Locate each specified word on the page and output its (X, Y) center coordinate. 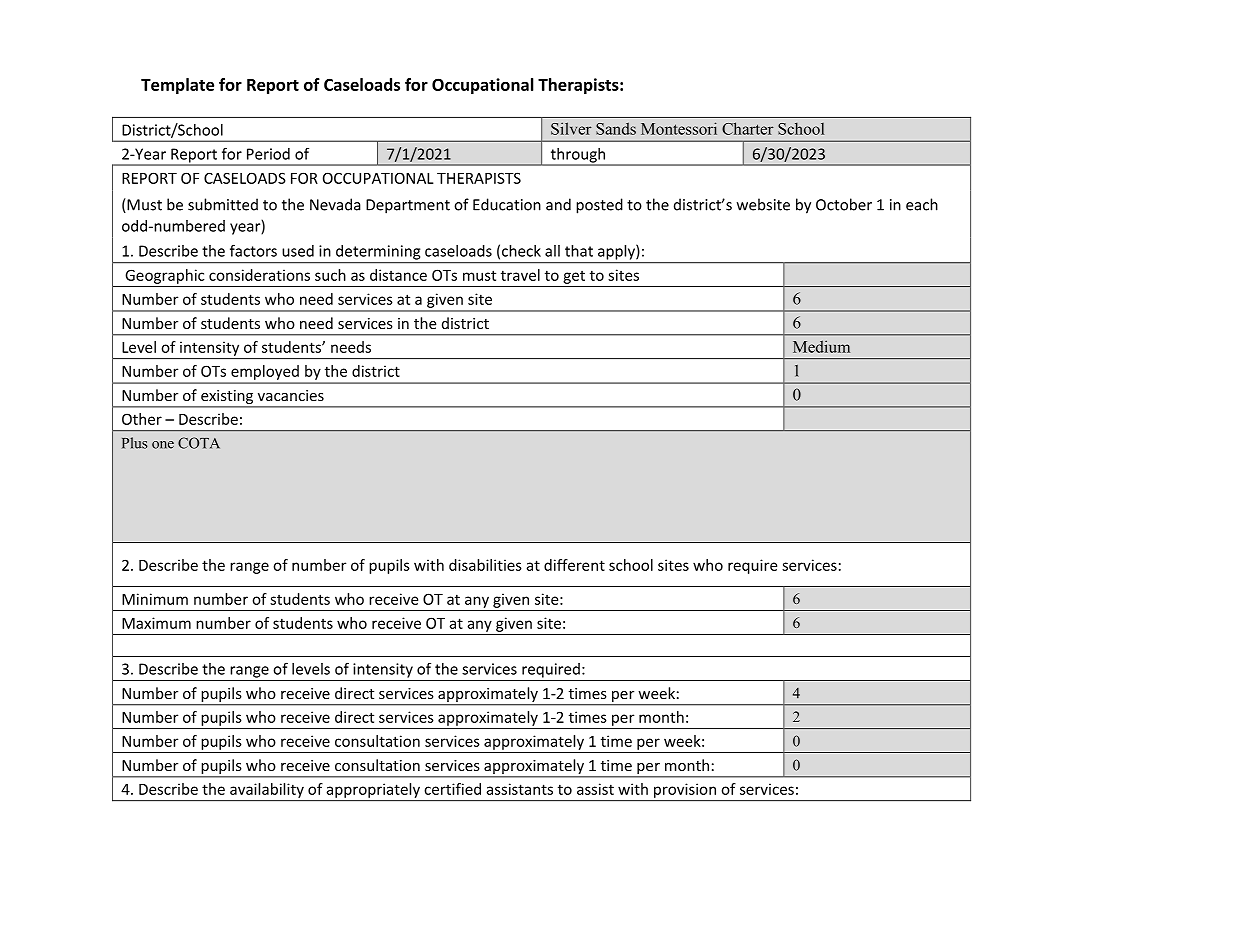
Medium (821, 346)
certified (452, 789)
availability (267, 790)
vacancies (291, 395)
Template (177, 86)
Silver (571, 128)
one (163, 445)
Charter (748, 128)
